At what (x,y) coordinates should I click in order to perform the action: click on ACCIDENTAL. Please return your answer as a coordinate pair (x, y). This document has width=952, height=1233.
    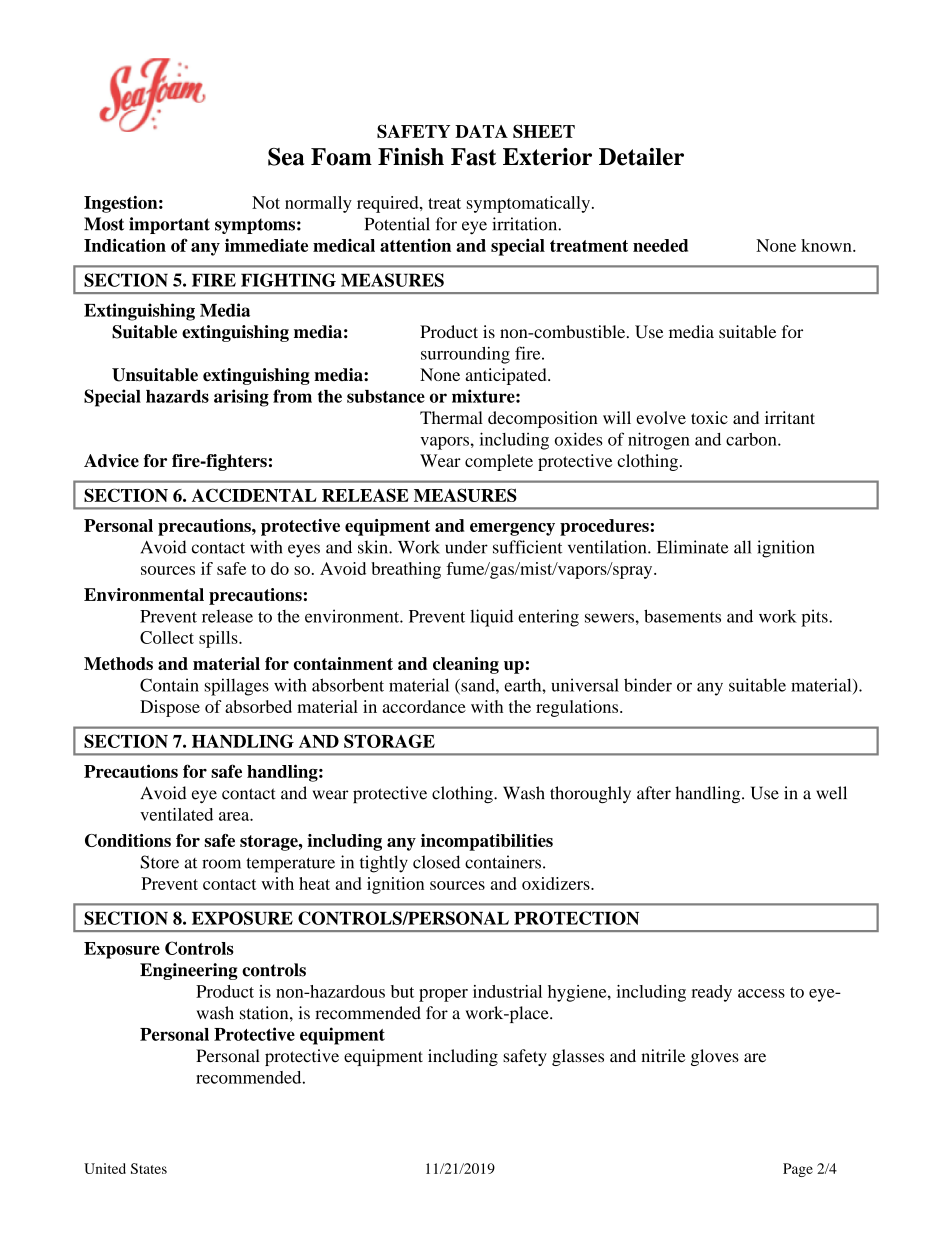
    Looking at the image, I should click on (254, 495).
